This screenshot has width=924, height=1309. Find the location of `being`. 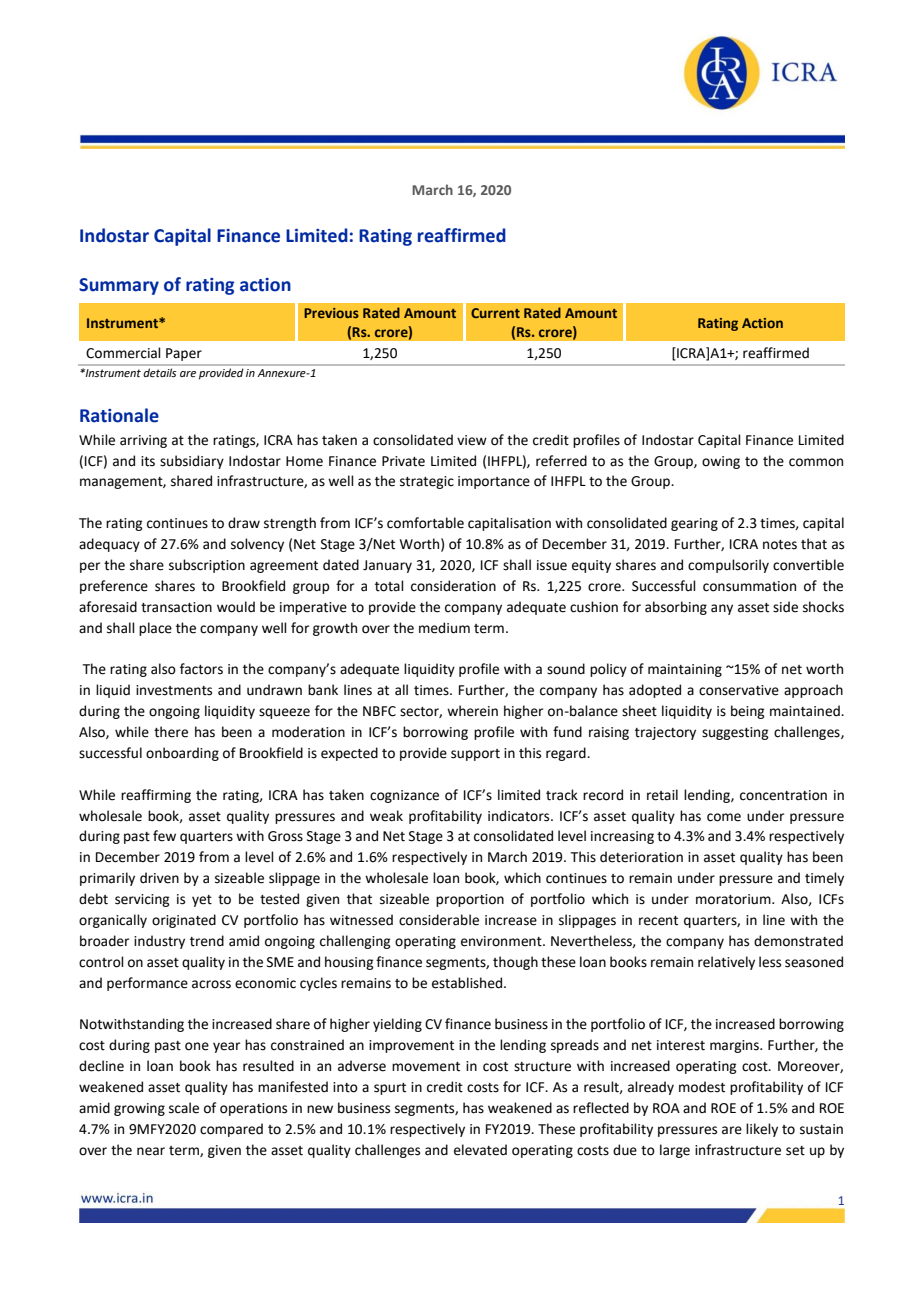

being is located at coordinates (748, 712).
